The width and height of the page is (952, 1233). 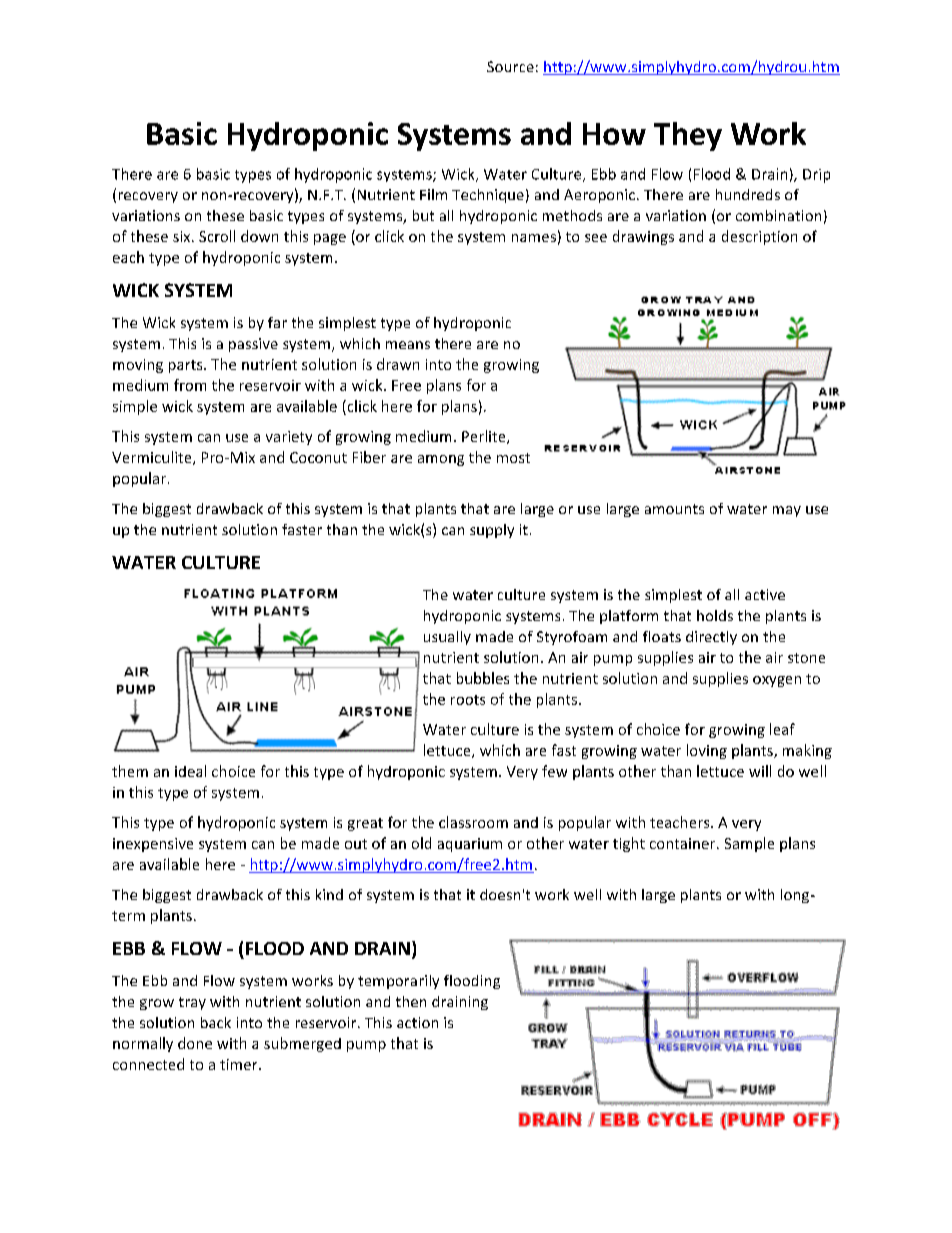 I want to click on ideal, so click(x=190, y=771).
